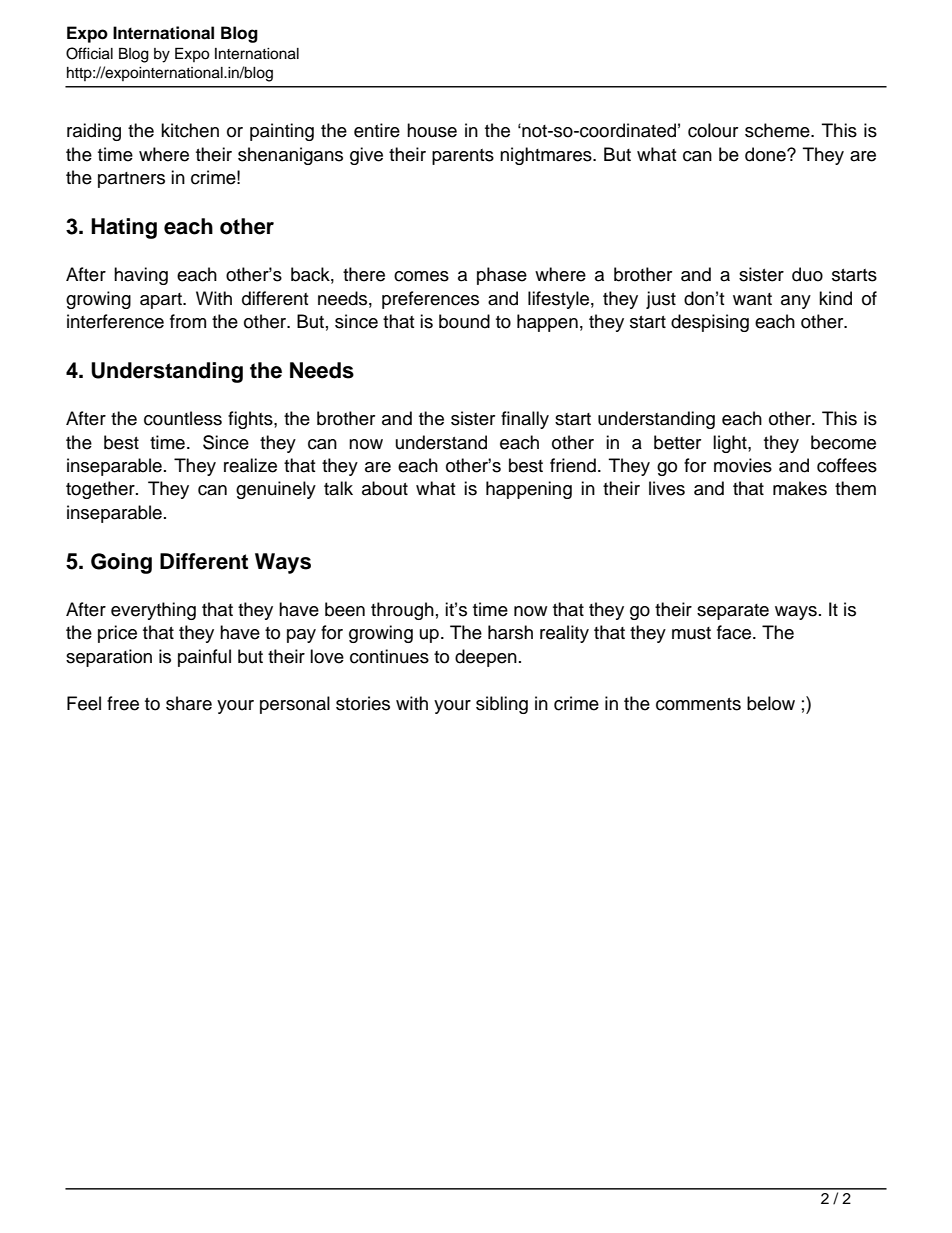 The width and height of the screenshot is (952, 1233). I want to click on having, so click(141, 276).
